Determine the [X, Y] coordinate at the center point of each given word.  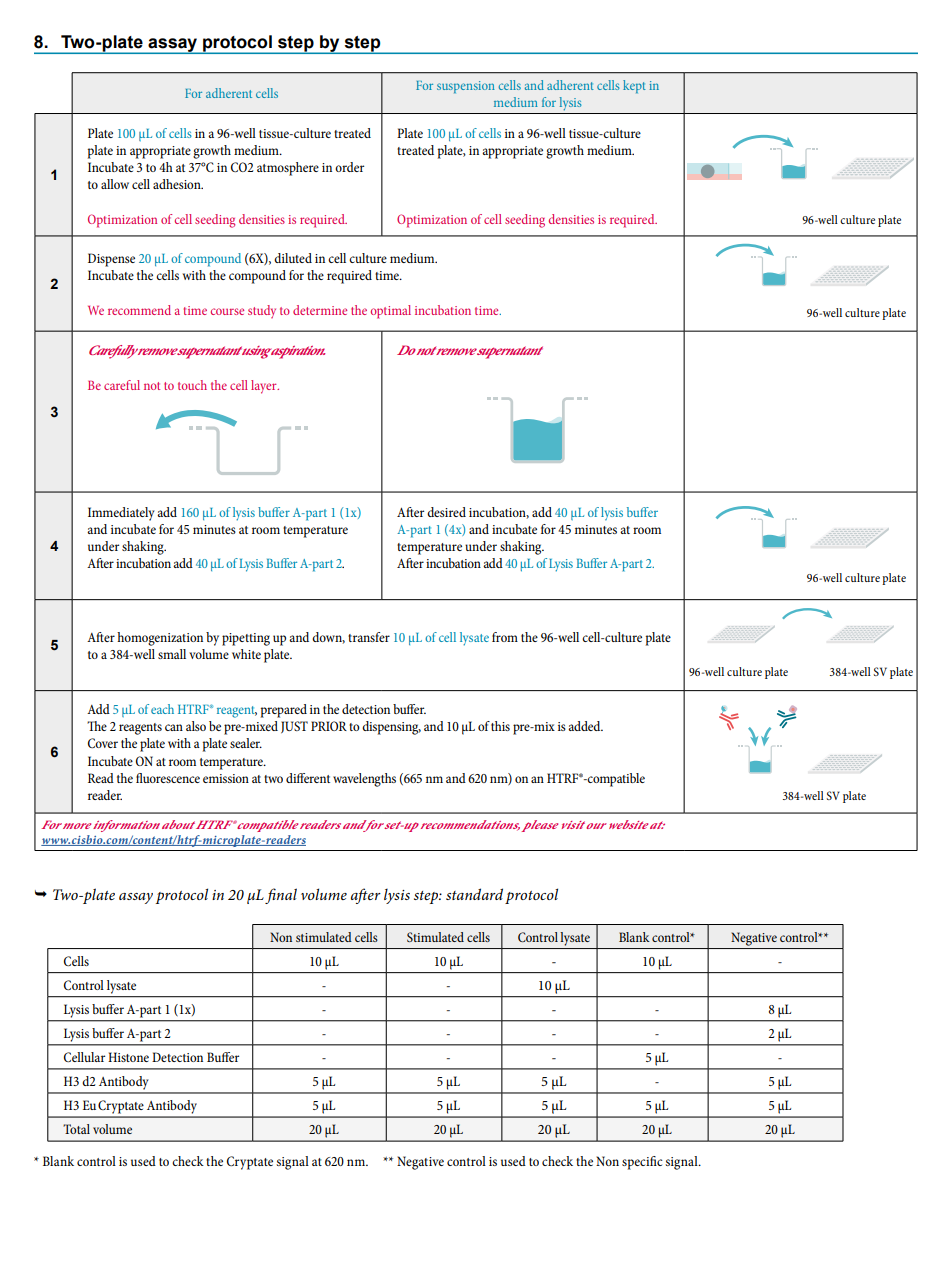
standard [474, 894]
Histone [128, 1057]
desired [446, 512]
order [349, 167]
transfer [369, 637]
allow [115, 184]
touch [192, 385]
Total [76, 1129]
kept [634, 86]
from [505, 637]
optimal [391, 312]
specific [642, 1163]
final [281, 896]
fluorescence [168, 778]
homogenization [160, 639]
